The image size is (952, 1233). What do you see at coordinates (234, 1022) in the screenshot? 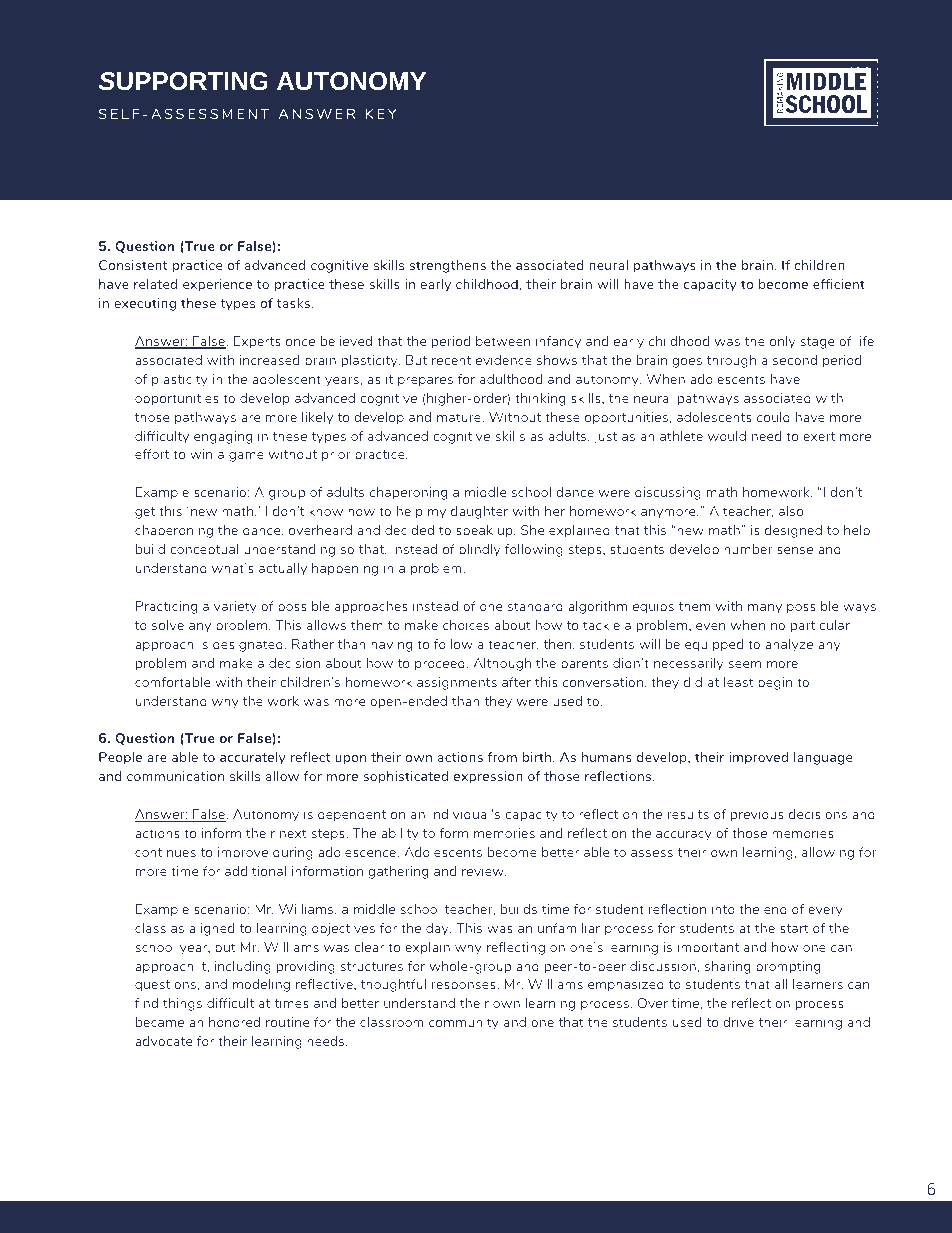
I see `honored` at bounding box center [234, 1022].
